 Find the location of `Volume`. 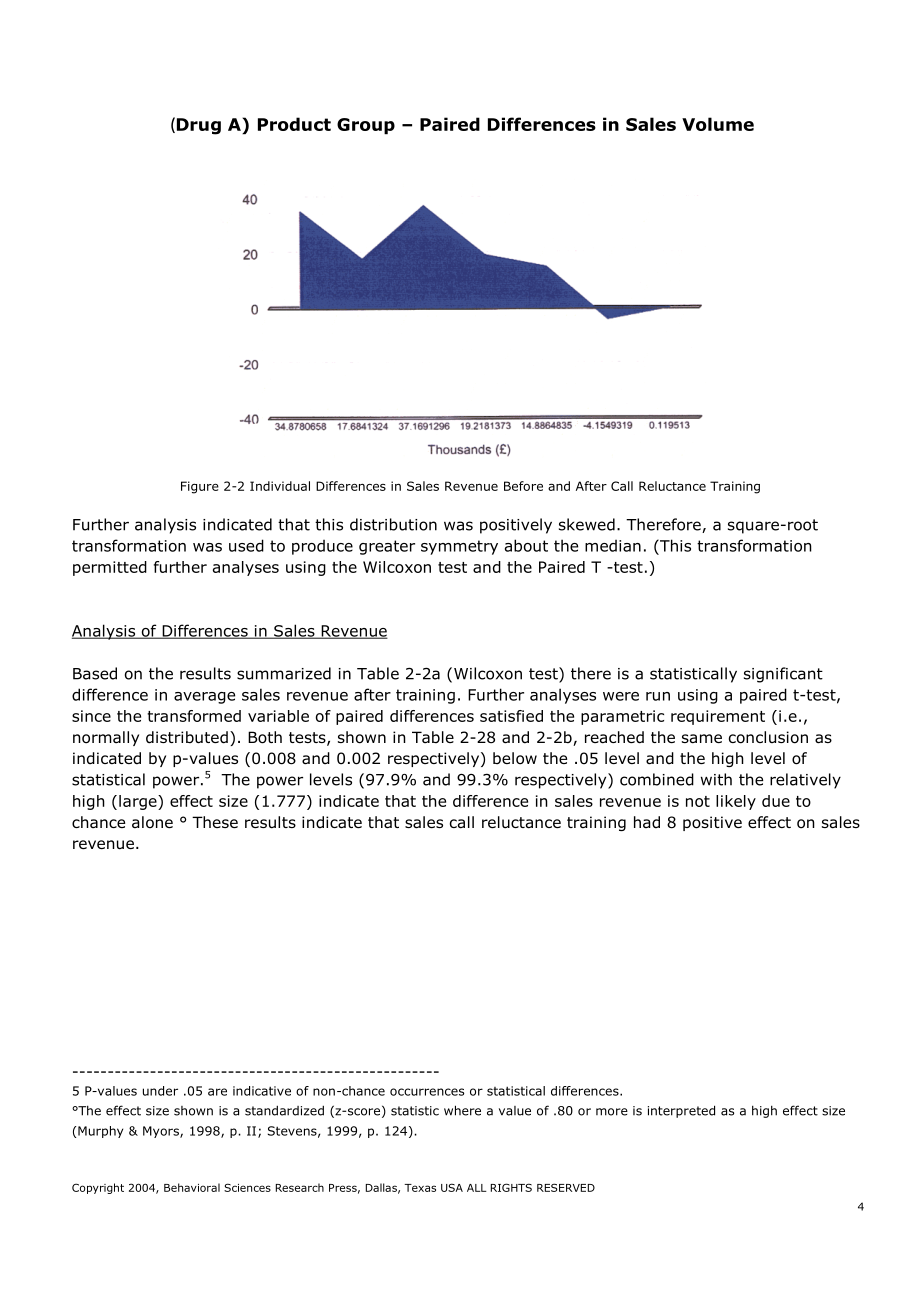

Volume is located at coordinates (718, 124).
